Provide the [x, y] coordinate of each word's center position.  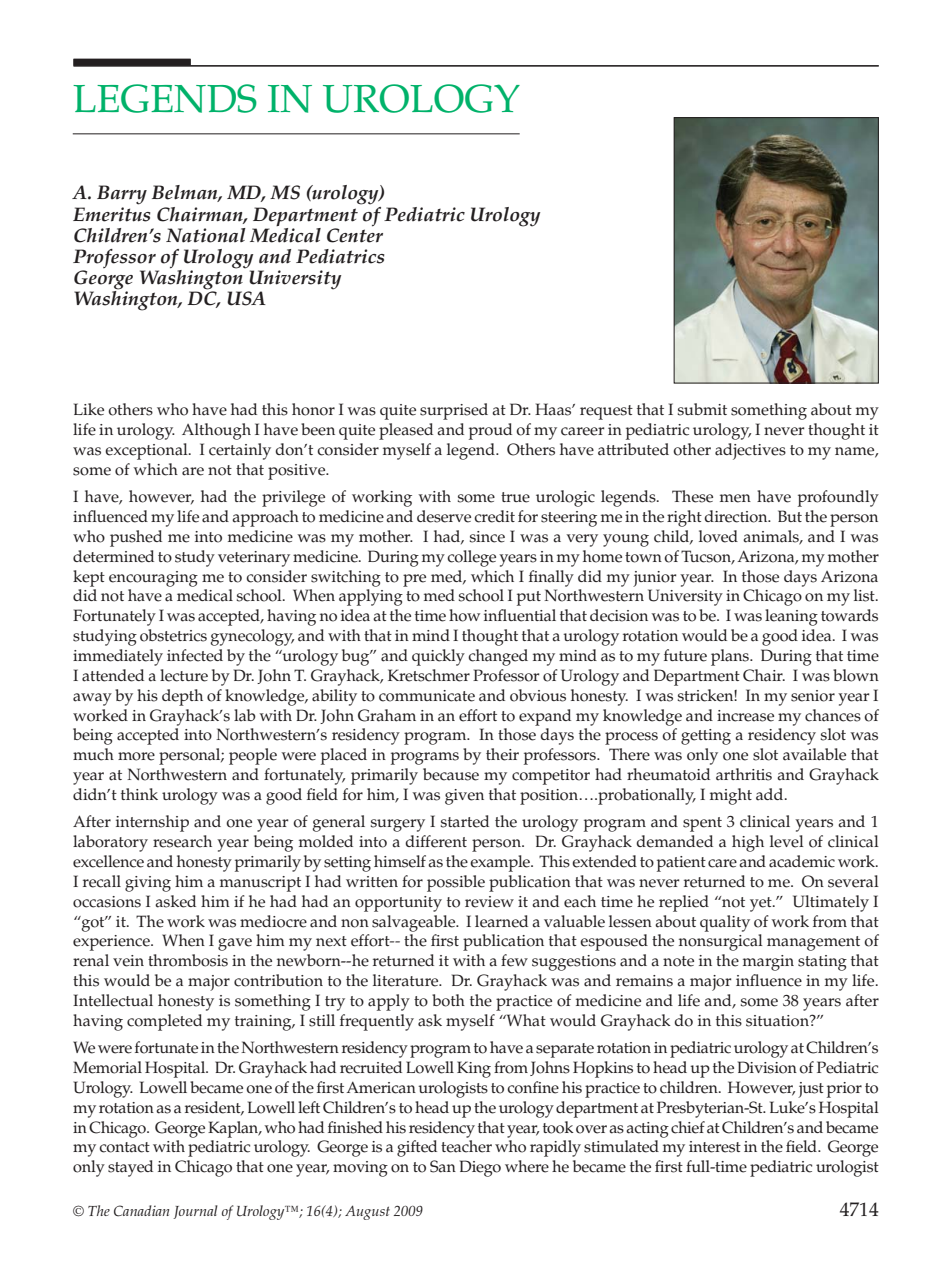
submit [702, 409]
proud [490, 431]
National [206, 235]
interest [715, 1147]
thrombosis [188, 960]
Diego [480, 1168]
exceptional [147, 451]
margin [768, 963]
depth [182, 697]
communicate [427, 696]
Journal [195, 1212]
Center [355, 234]
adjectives [750, 451]
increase [745, 716]
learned [501, 921]
